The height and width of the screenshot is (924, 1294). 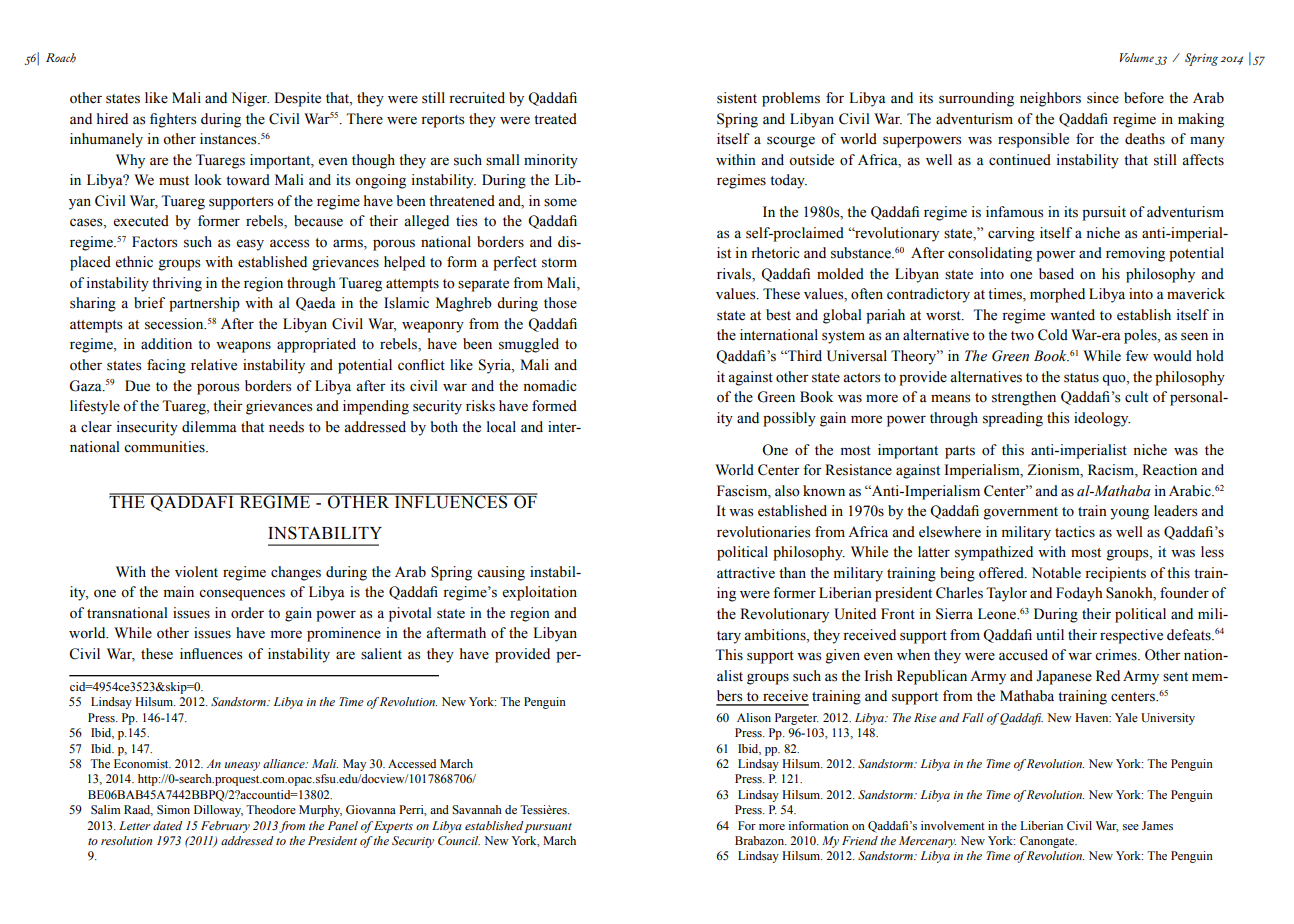 I want to click on dilemma, so click(x=209, y=427).
